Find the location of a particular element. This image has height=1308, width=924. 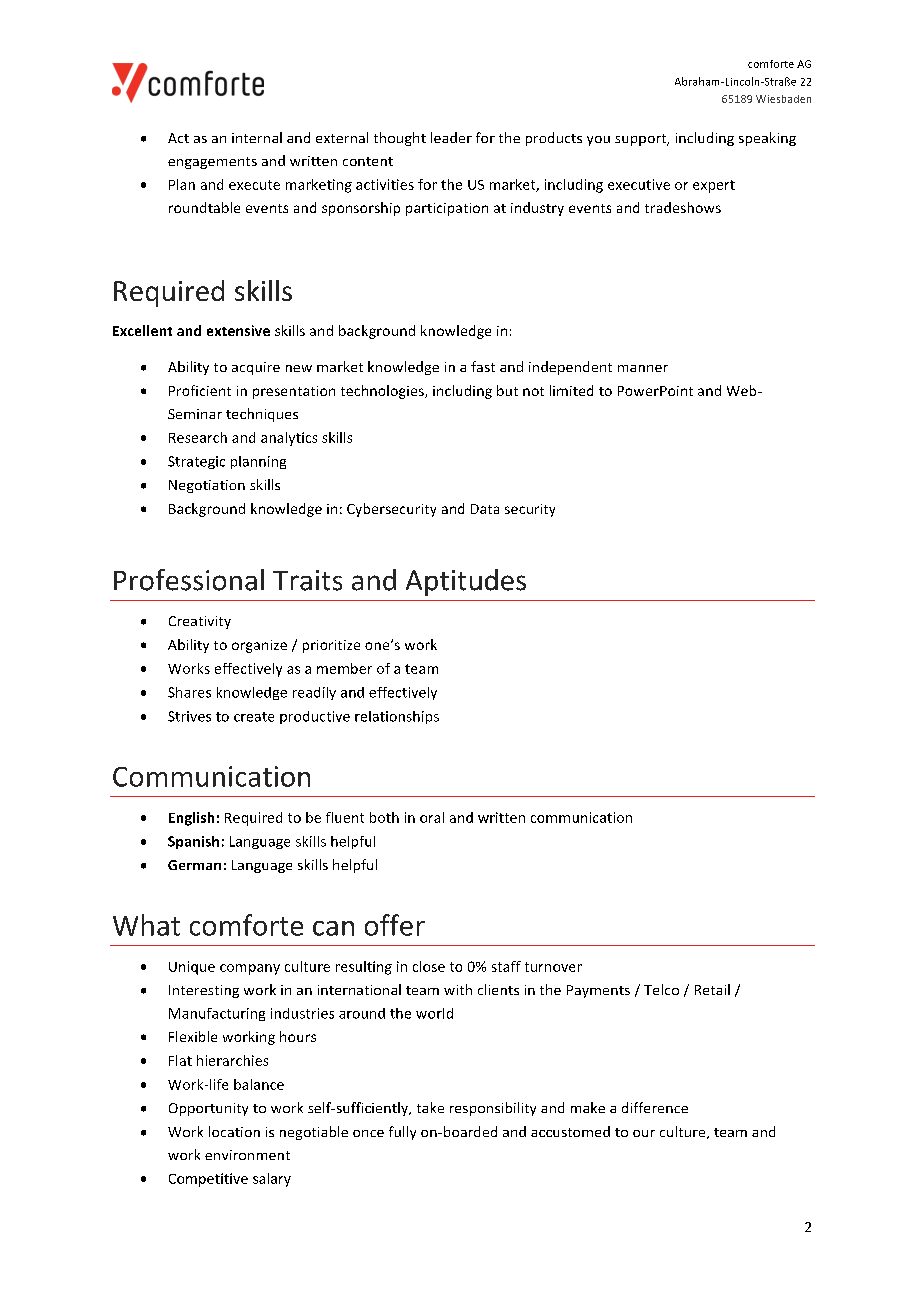

location is located at coordinates (234, 1131).
